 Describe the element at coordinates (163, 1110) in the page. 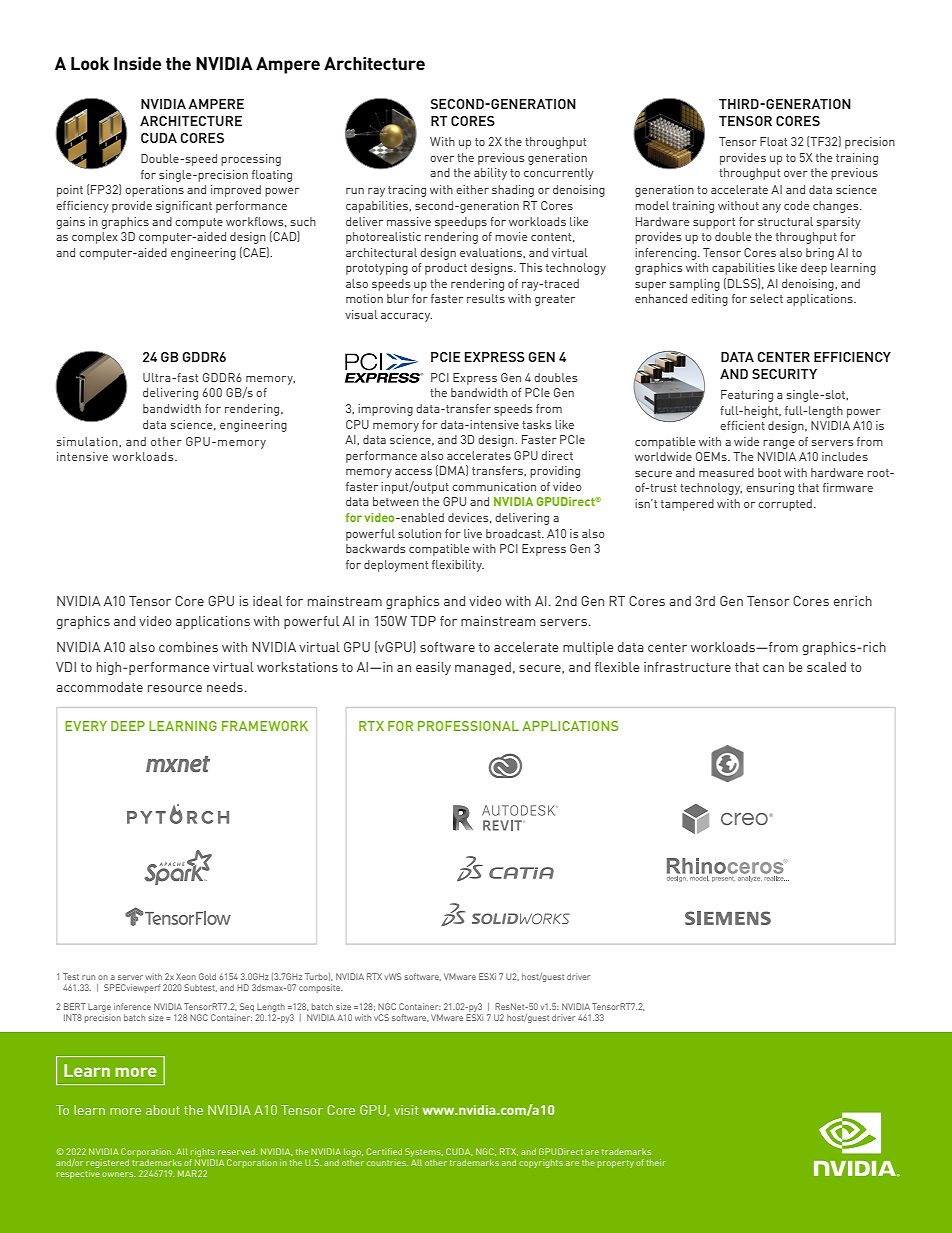

I see `about` at that location.
